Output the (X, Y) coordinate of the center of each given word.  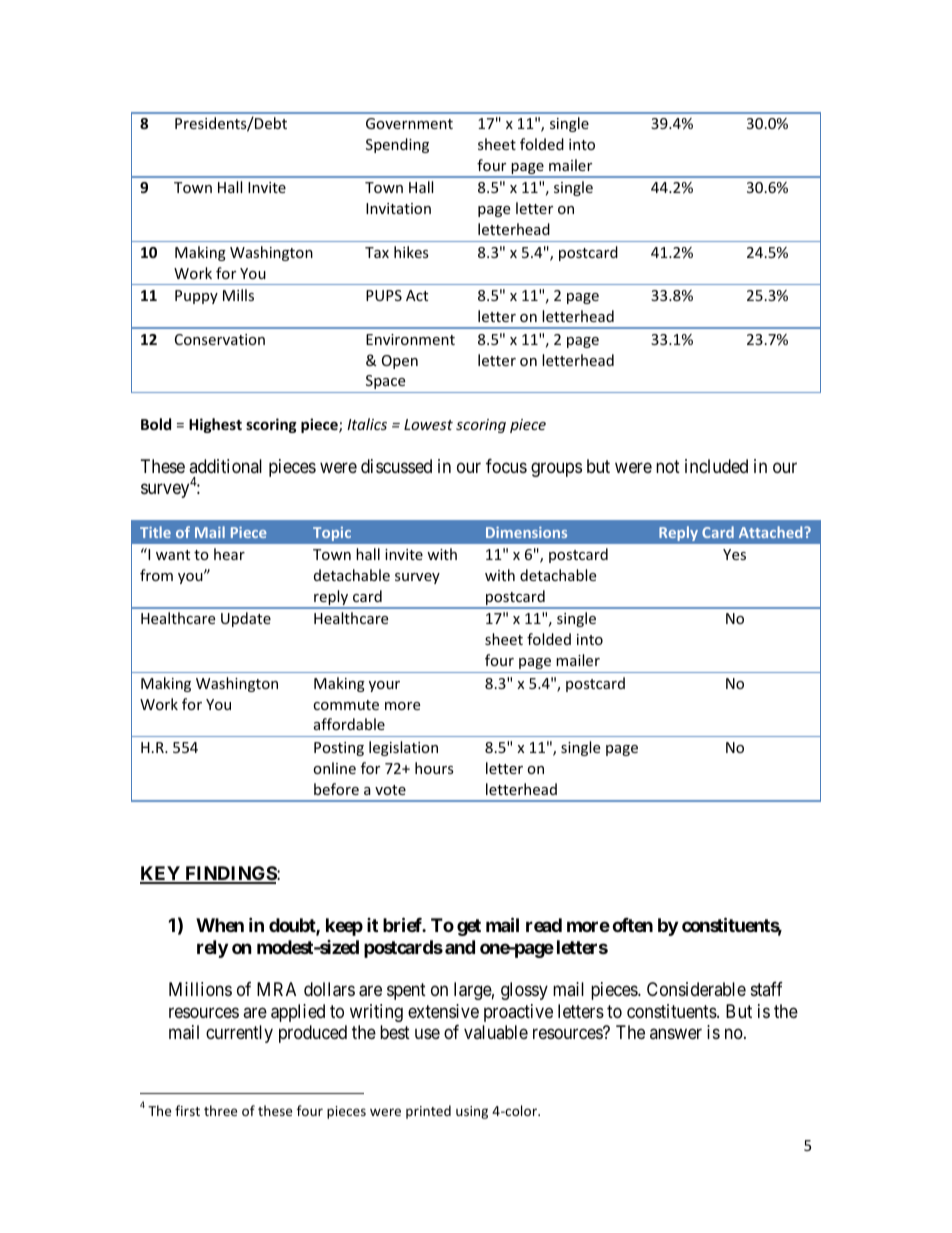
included (716, 466)
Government (409, 123)
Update (246, 619)
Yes (734, 554)
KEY (161, 874)
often (632, 925)
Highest (215, 425)
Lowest (428, 424)
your (384, 686)
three (220, 1110)
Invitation (398, 208)
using (472, 1112)
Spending (397, 145)
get (469, 927)
